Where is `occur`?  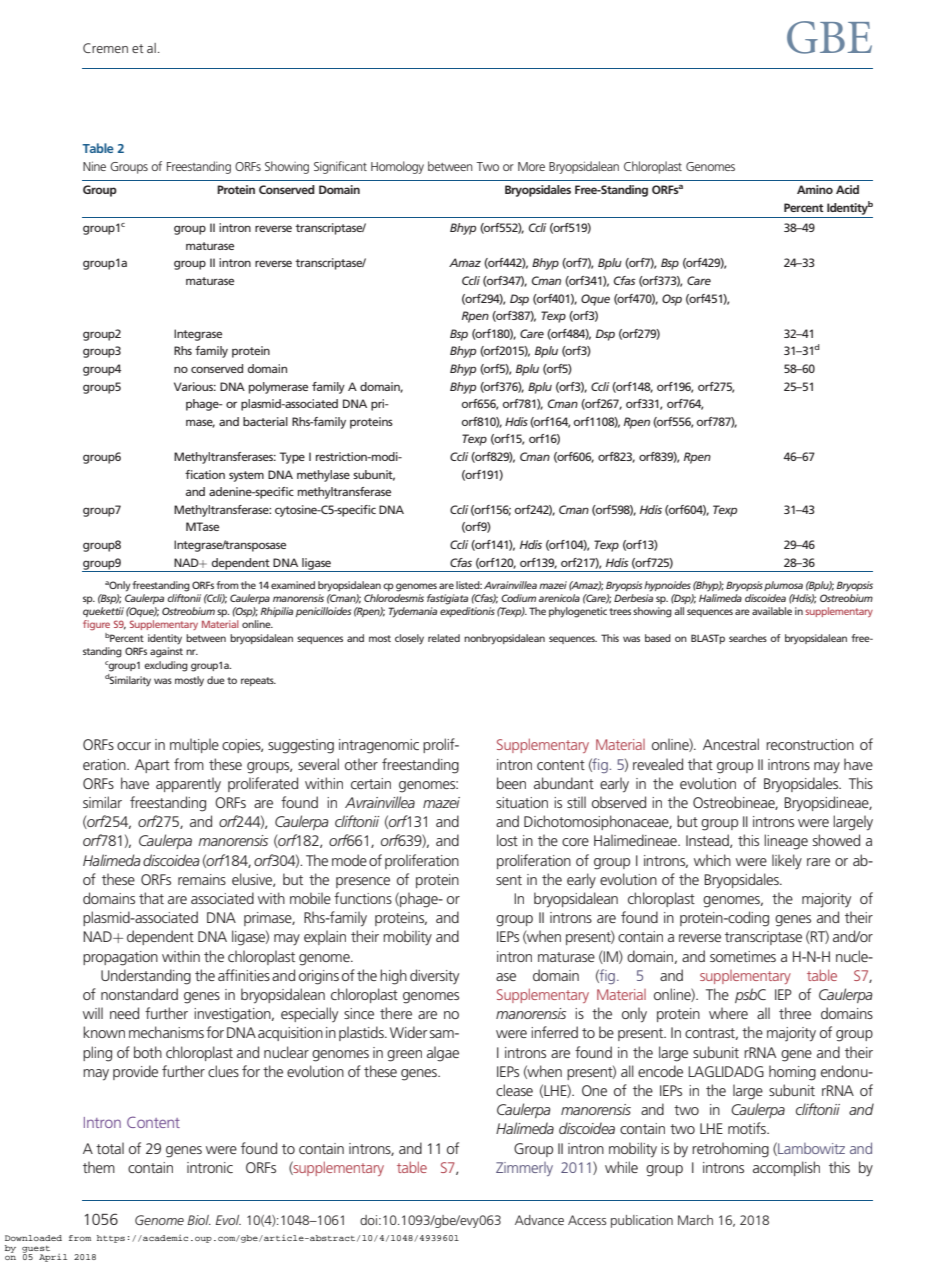 occur is located at coordinates (134, 746).
